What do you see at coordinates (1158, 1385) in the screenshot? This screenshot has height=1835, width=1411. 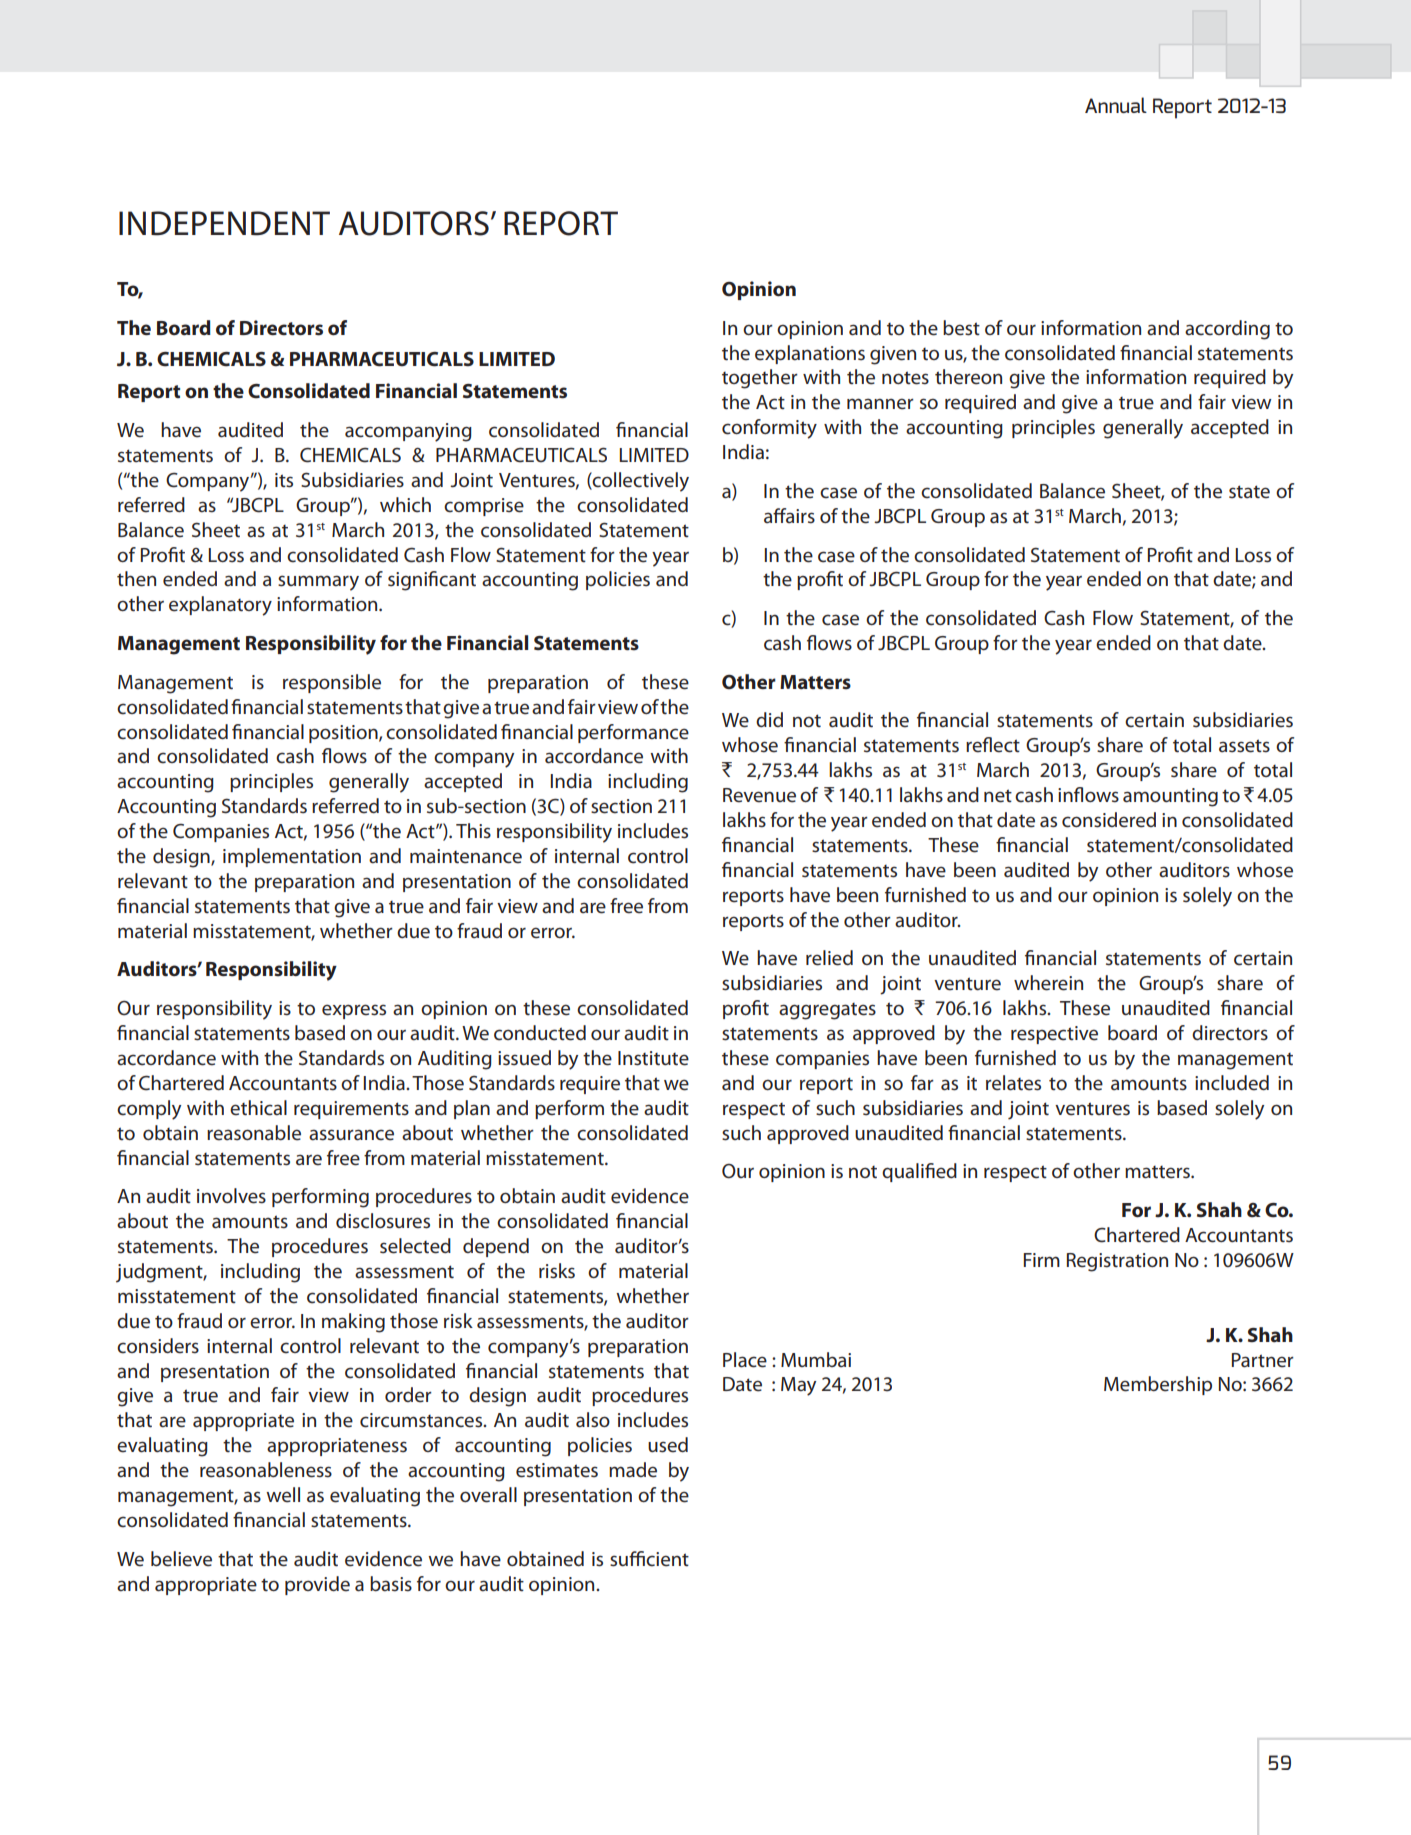 I see `Membership` at bounding box center [1158, 1385].
